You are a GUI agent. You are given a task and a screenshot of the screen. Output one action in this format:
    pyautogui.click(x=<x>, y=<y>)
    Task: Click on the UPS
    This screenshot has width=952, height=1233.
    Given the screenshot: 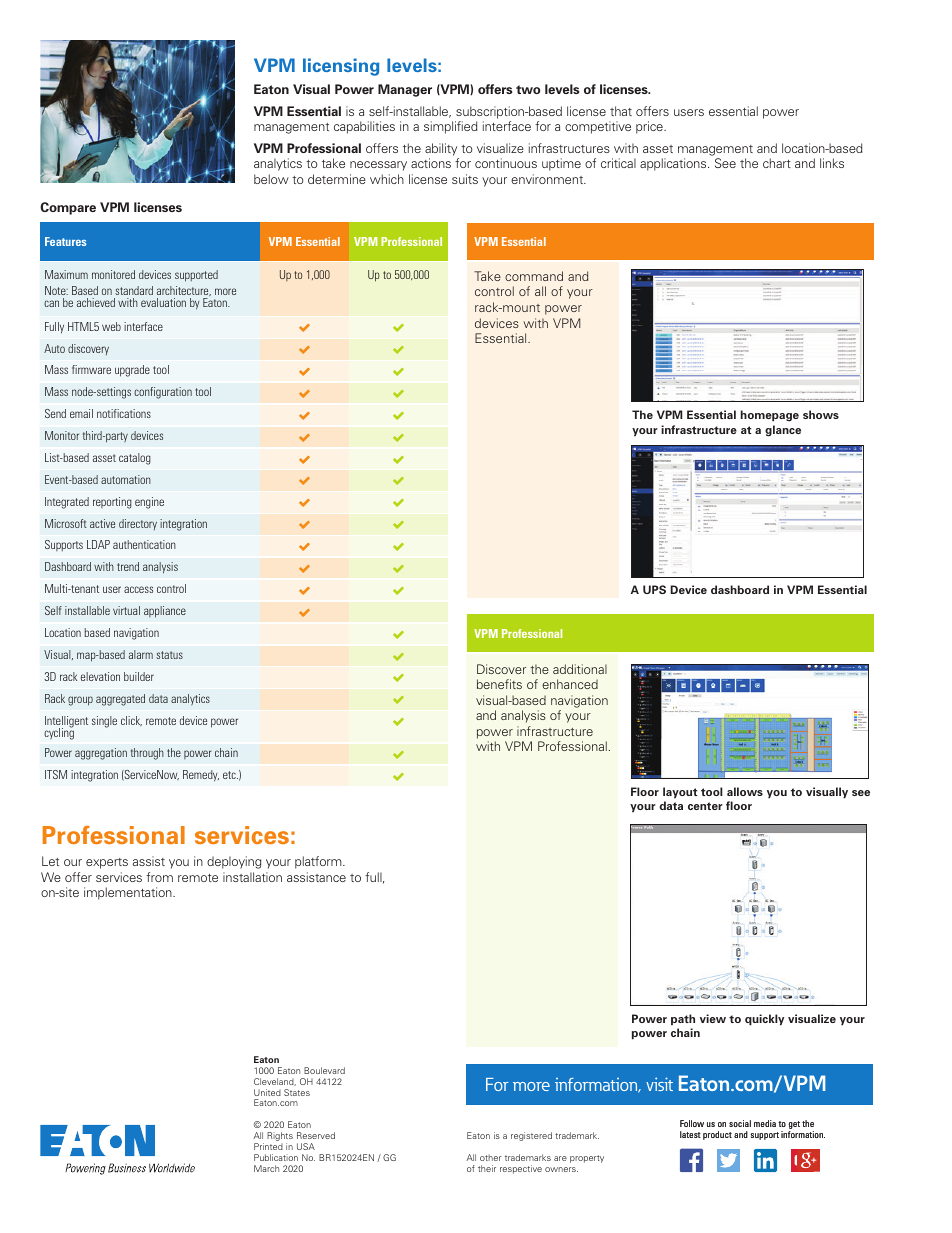 What is the action you would take?
    pyautogui.click(x=654, y=589)
